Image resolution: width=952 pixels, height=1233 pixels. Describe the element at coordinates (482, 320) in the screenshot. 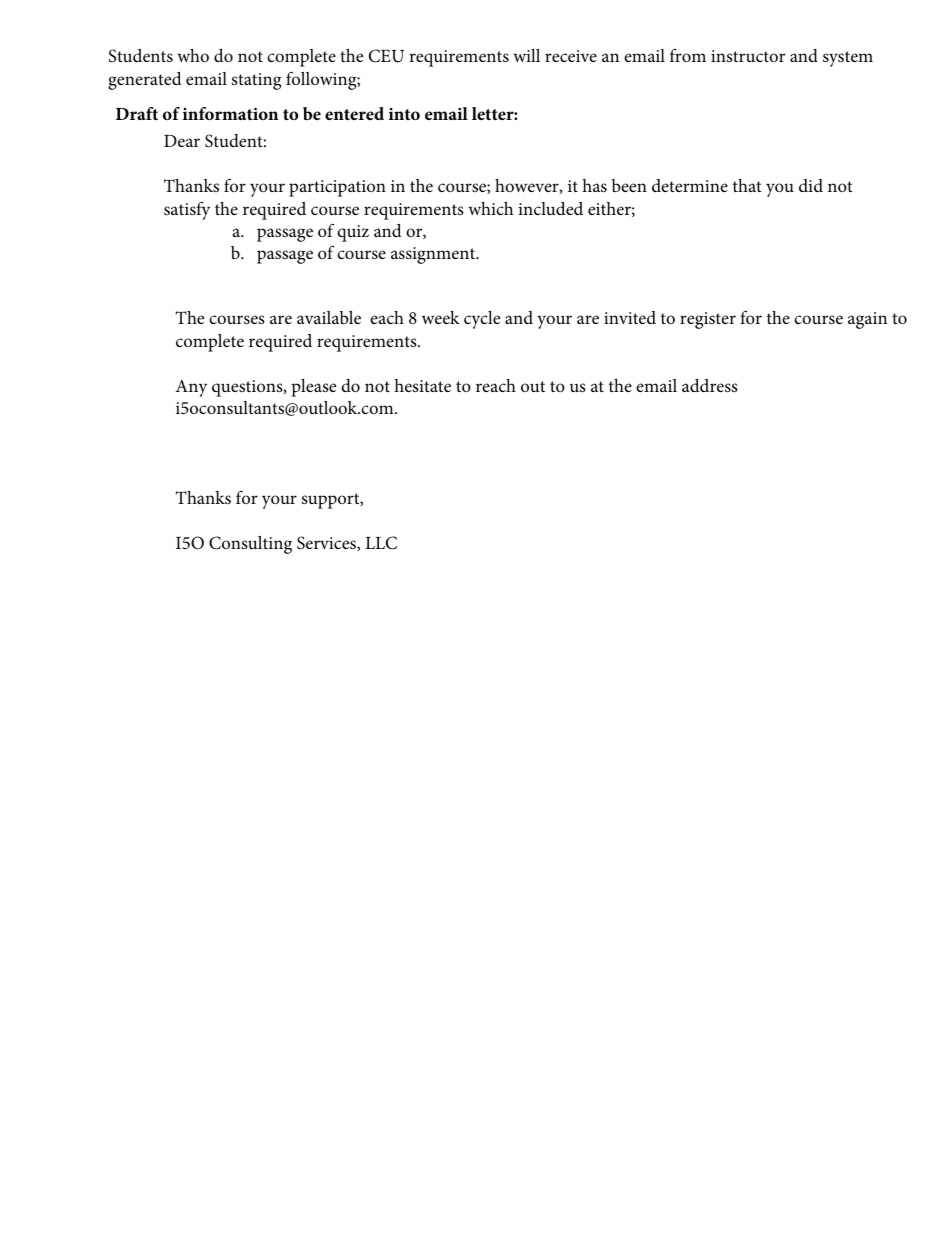

I see `cycle` at that location.
